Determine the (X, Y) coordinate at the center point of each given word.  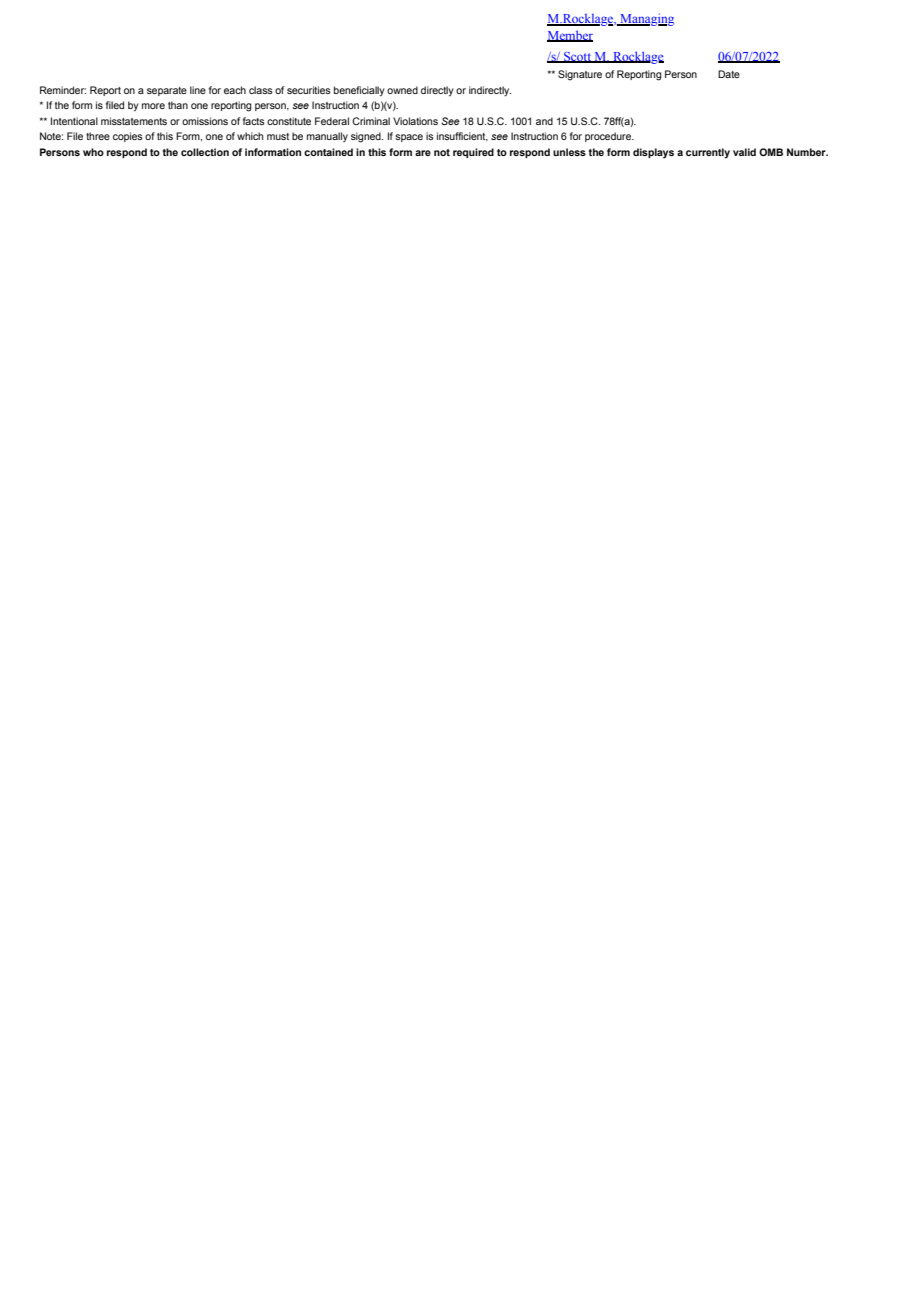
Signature (580, 75)
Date (729, 74)
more (153, 106)
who (93, 152)
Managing (646, 19)
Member (570, 36)
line (198, 90)
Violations (415, 121)
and (544, 121)
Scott (577, 57)
